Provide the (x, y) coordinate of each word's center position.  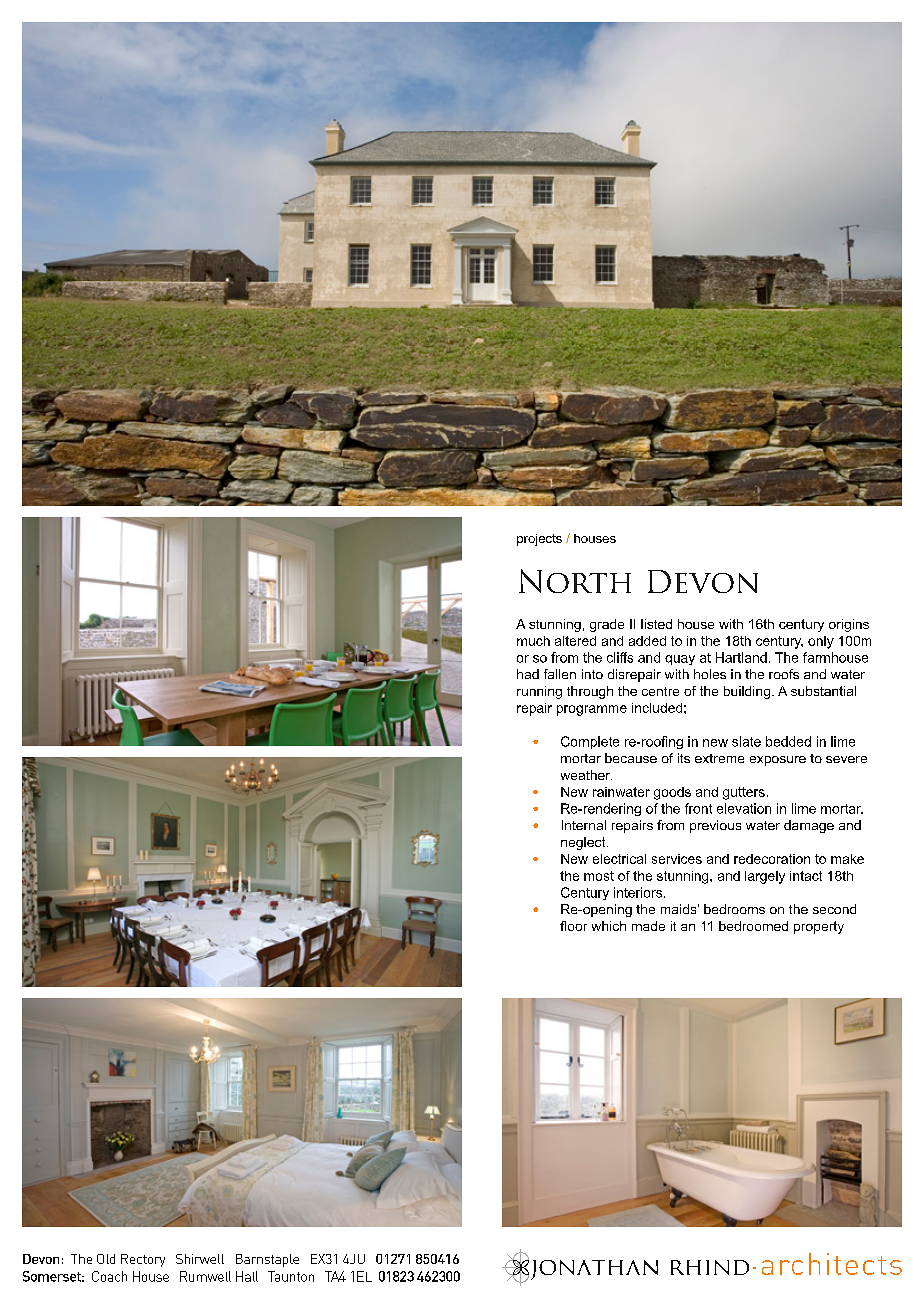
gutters (744, 793)
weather (586, 775)
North (575, 581)
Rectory (143, 1260)
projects (539, 540)
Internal (584, 825)
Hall (247, 1276)
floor (573, 926)
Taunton (291, 1276)
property (819, 927)
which (609, 926)
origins (849, 625)
